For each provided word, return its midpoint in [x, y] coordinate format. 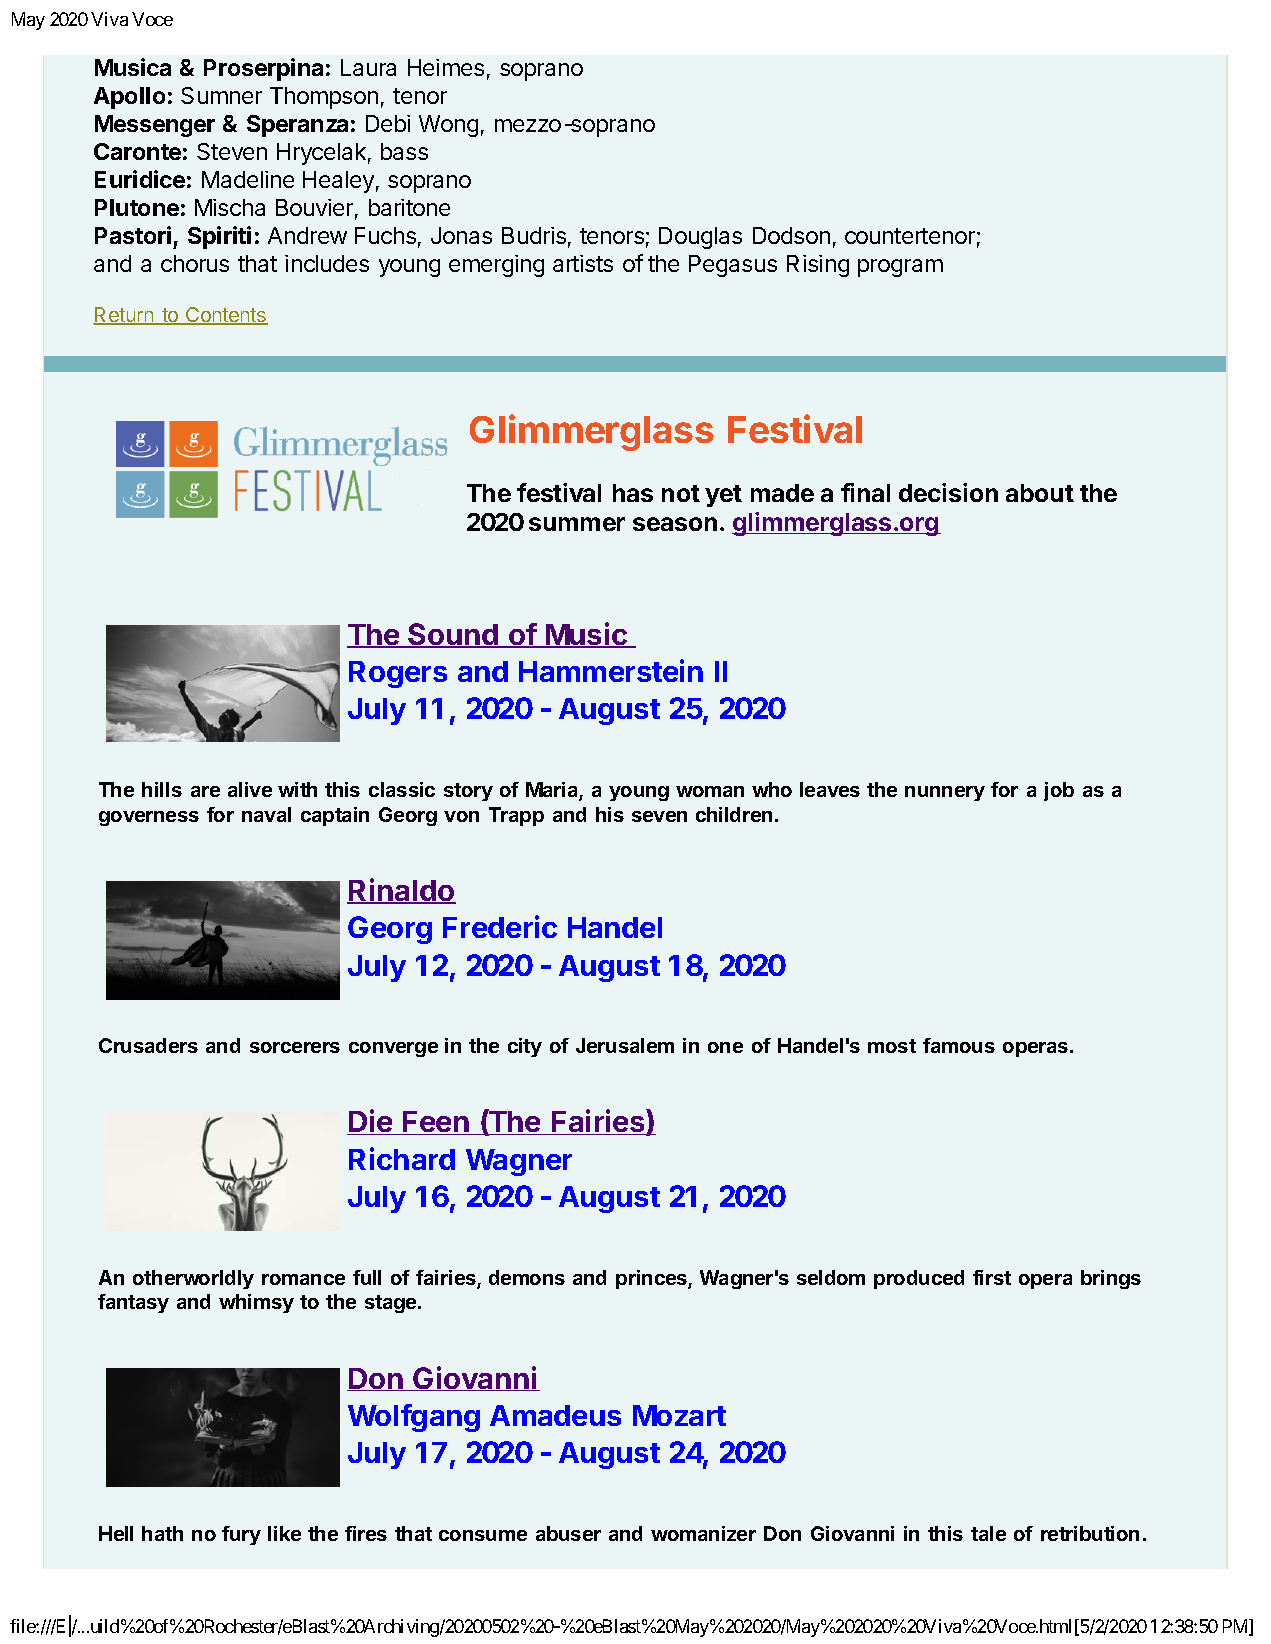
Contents [226, 316]
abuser [568, 1533]
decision [948, 492]
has [633, 493]
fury [241, 1535]
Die [371, 1122]
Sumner [221, 95]
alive [250, 789]
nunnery [945, 793]
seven [659, 816]
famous [959, 1045]
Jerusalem [625, 1045]
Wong [448, 126]
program [900, 268]
